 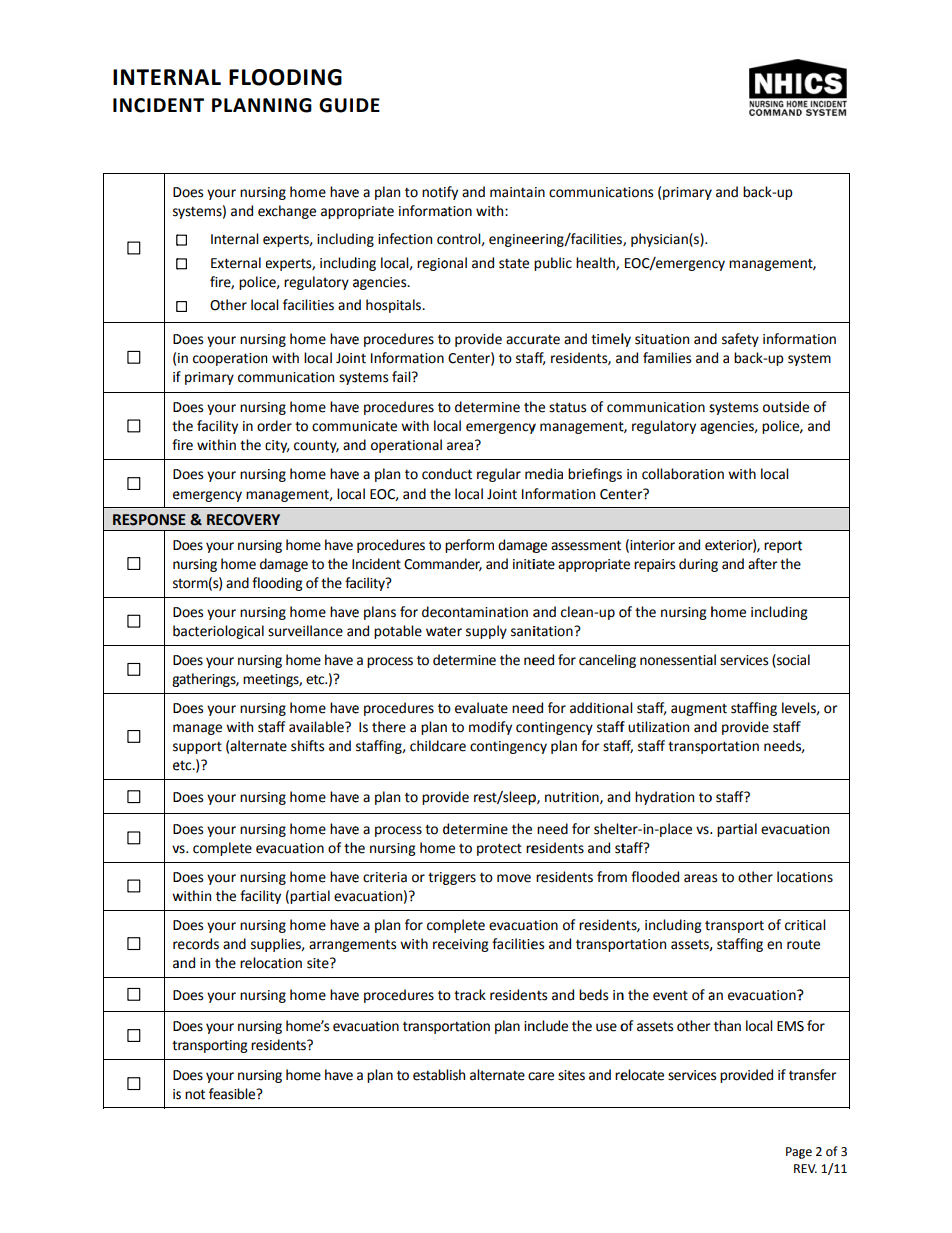 What do you see at coordinates (514, 263) in the document?
I see `state` at bounding box center [514, 263].
